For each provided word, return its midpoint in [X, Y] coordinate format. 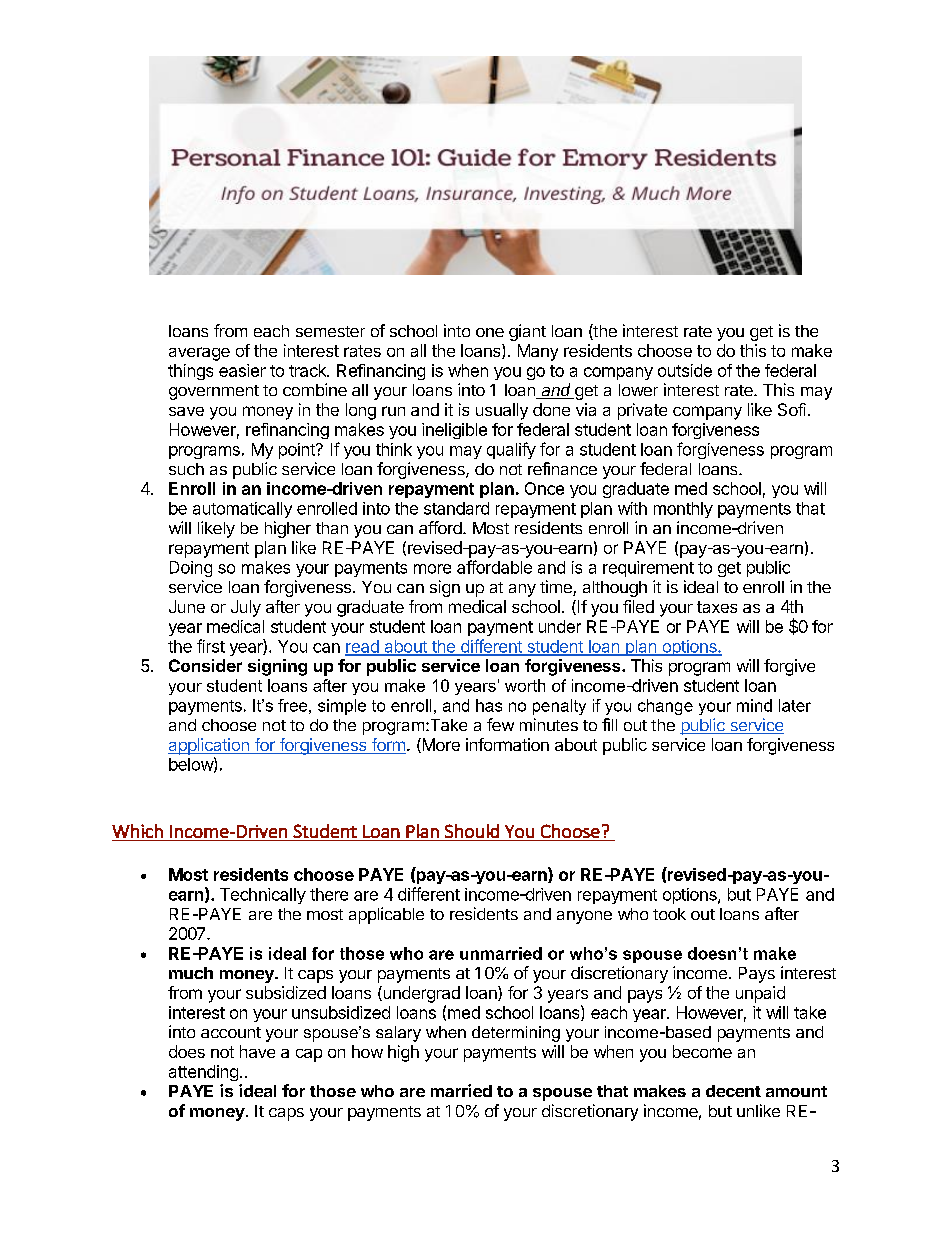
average [199, 354]
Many [538, 352]
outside [685, 370]
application [209, 746]
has [489, 705]
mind [754, 705]
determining [516, 1034]
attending [203, 1073]
